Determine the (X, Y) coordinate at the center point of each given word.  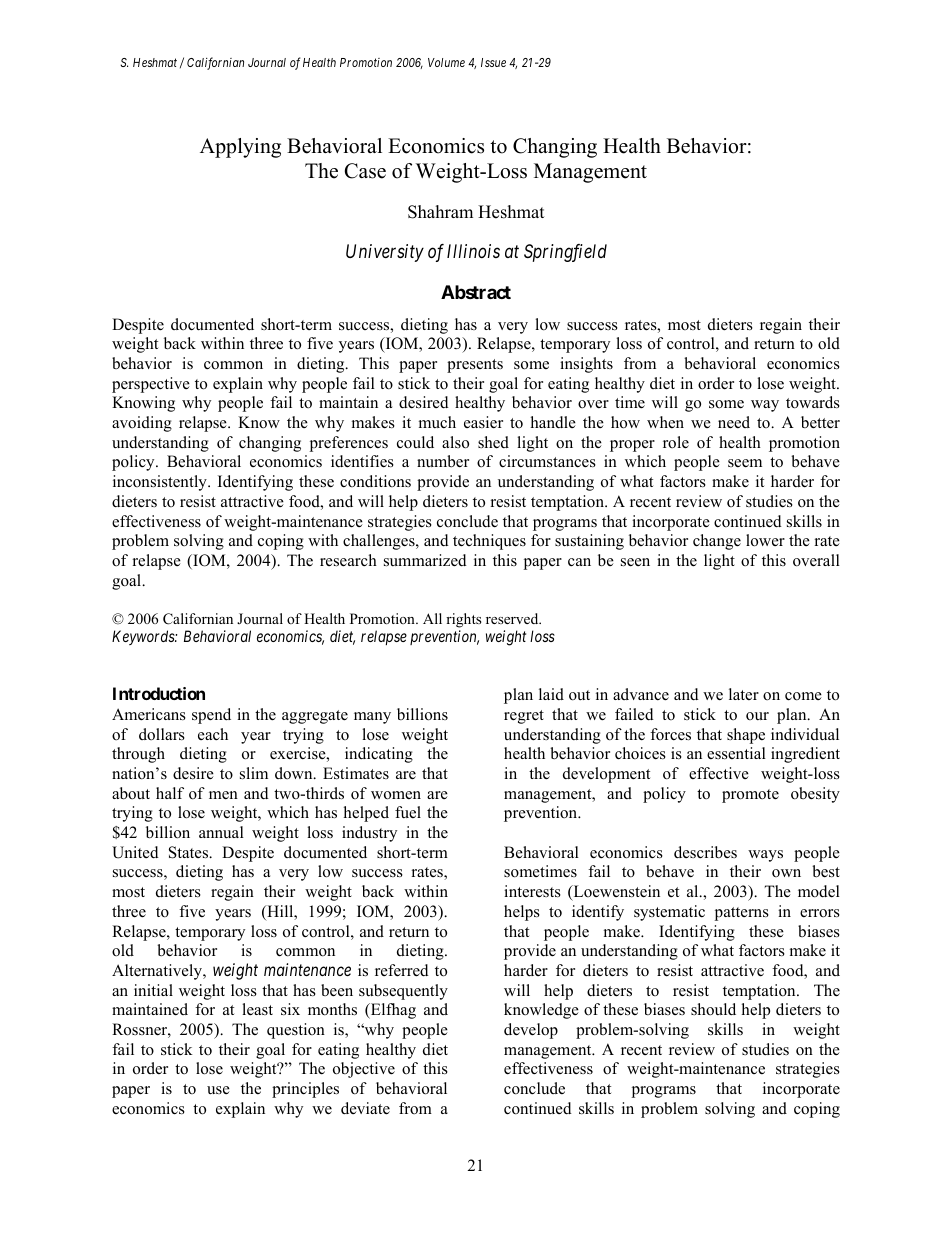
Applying (240, 148)
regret (524, 717)
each (213, 734)
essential (736, 753)
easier (483, 422)
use (218, 1090)
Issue (493, 62)
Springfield (565, 253)
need (734, 422)
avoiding (142, 424)
